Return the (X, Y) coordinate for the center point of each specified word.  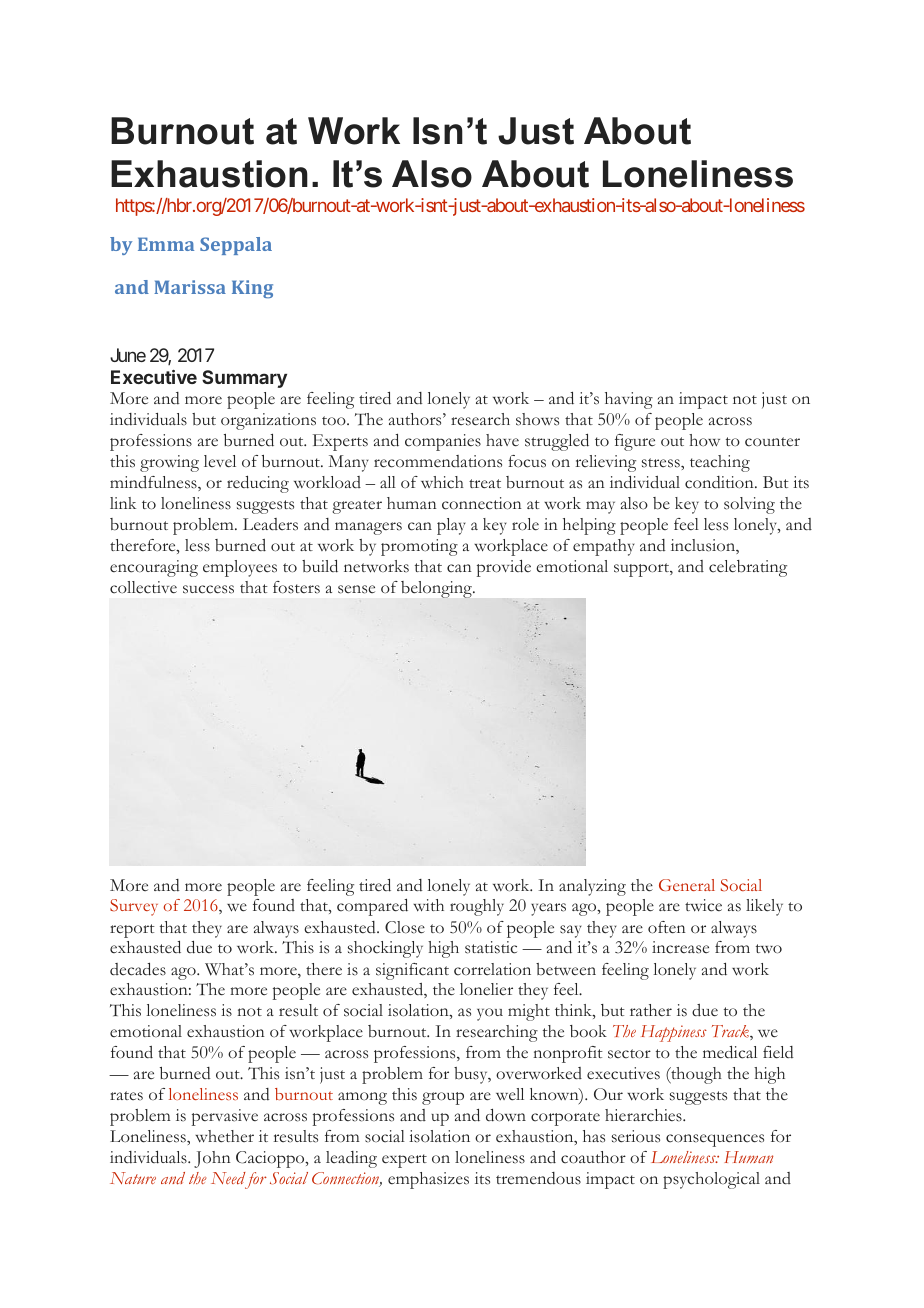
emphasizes (428, 1180)
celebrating (748, 568)
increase (680, 947)
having (629, 400)
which (442, 482)
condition (720, 482)
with (428, 905)
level (220, 461)
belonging (438, 589)
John (212, 1159)
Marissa (190, 287)
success (208, 589)
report (132, 931)
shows (537, 419)
